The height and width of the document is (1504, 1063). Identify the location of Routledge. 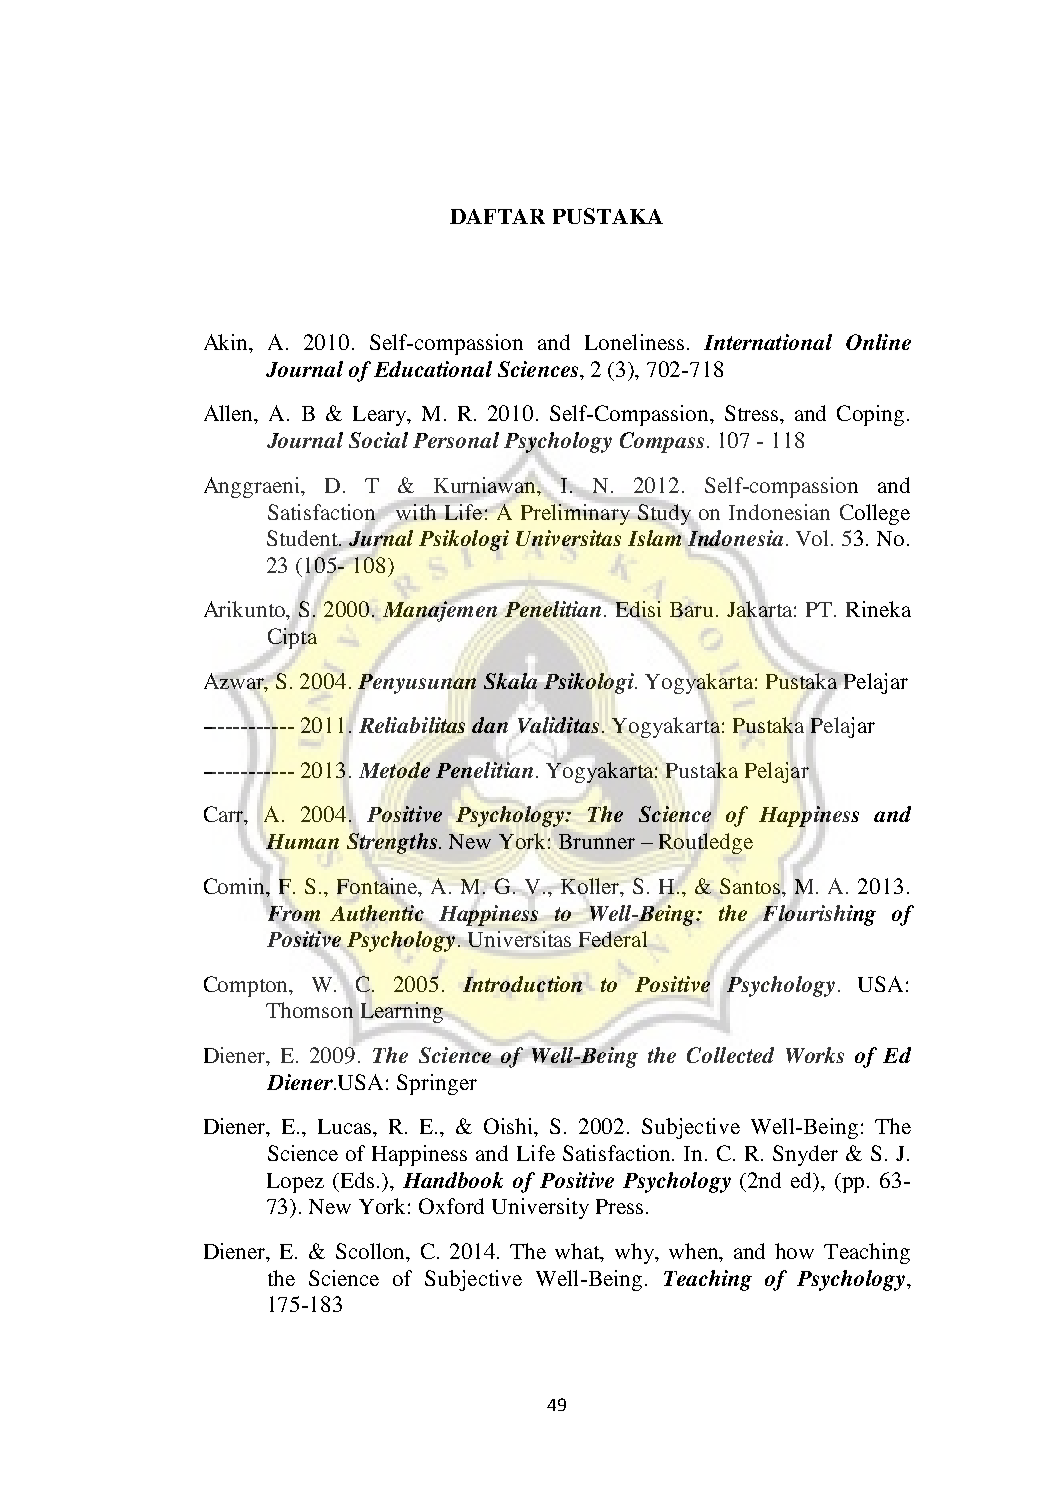
(706, 843).
